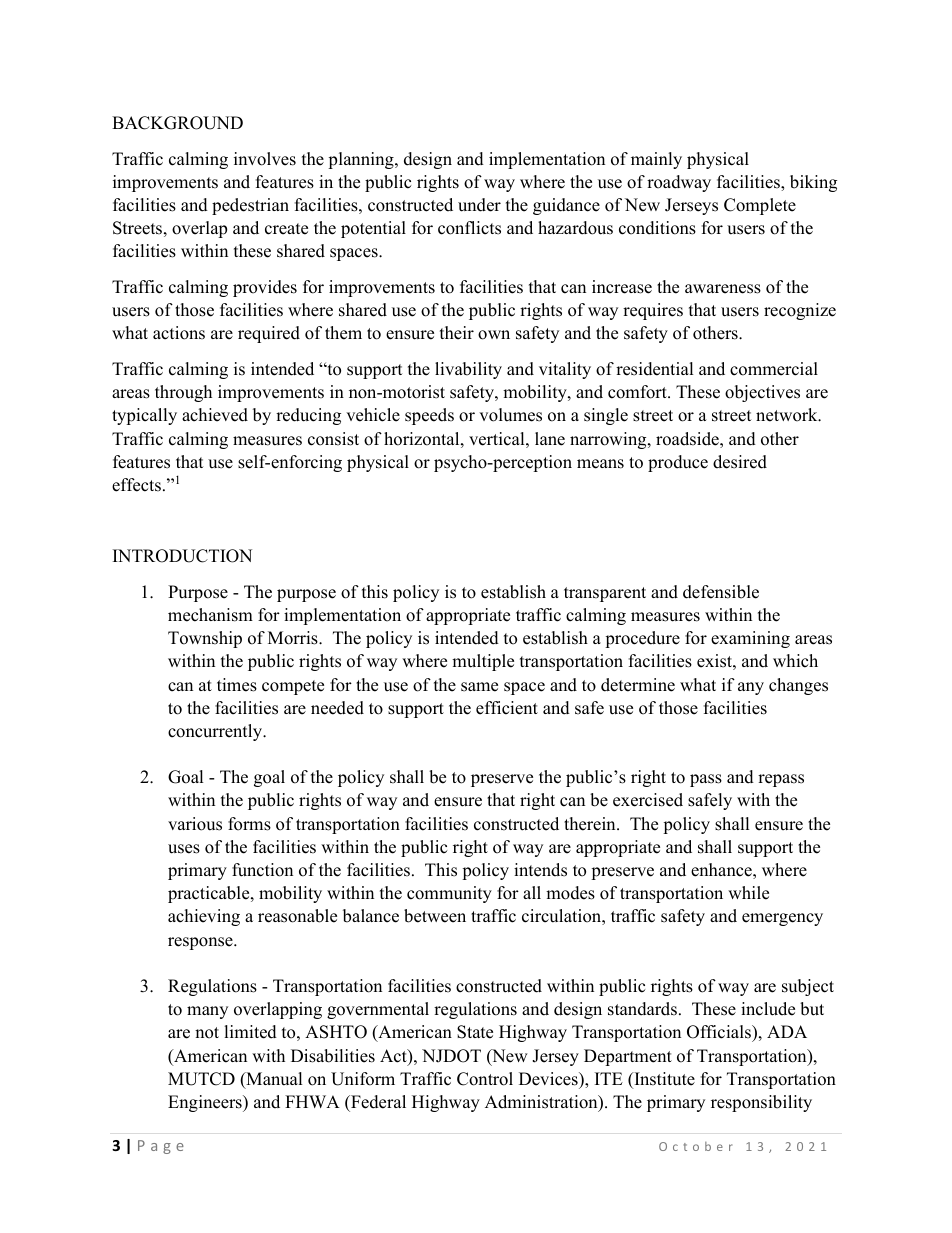 The image size is (952, 1233). I want to click on their, so click(457, 333).
